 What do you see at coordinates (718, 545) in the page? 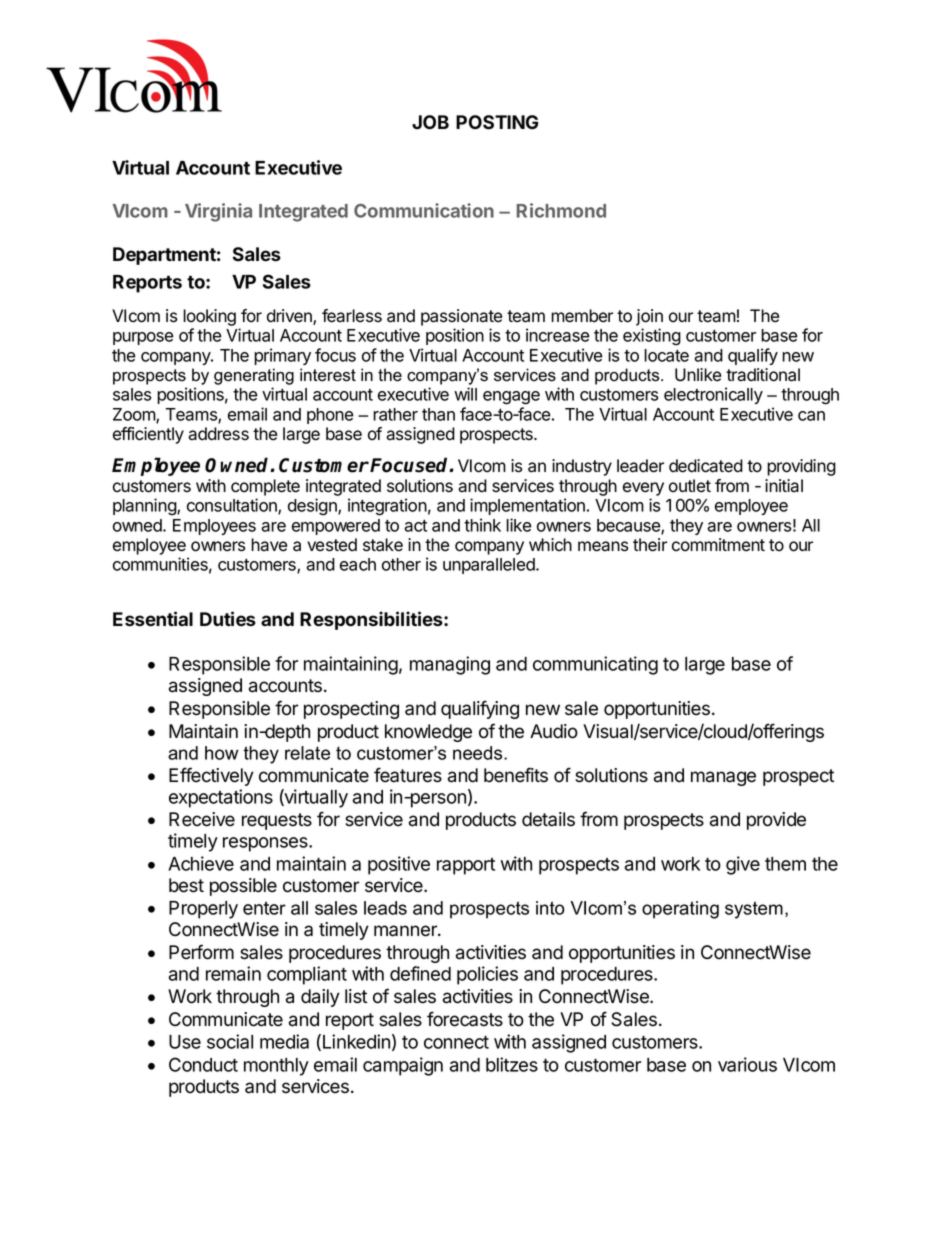
I see `commitment` at bounding box center [718, 545].
